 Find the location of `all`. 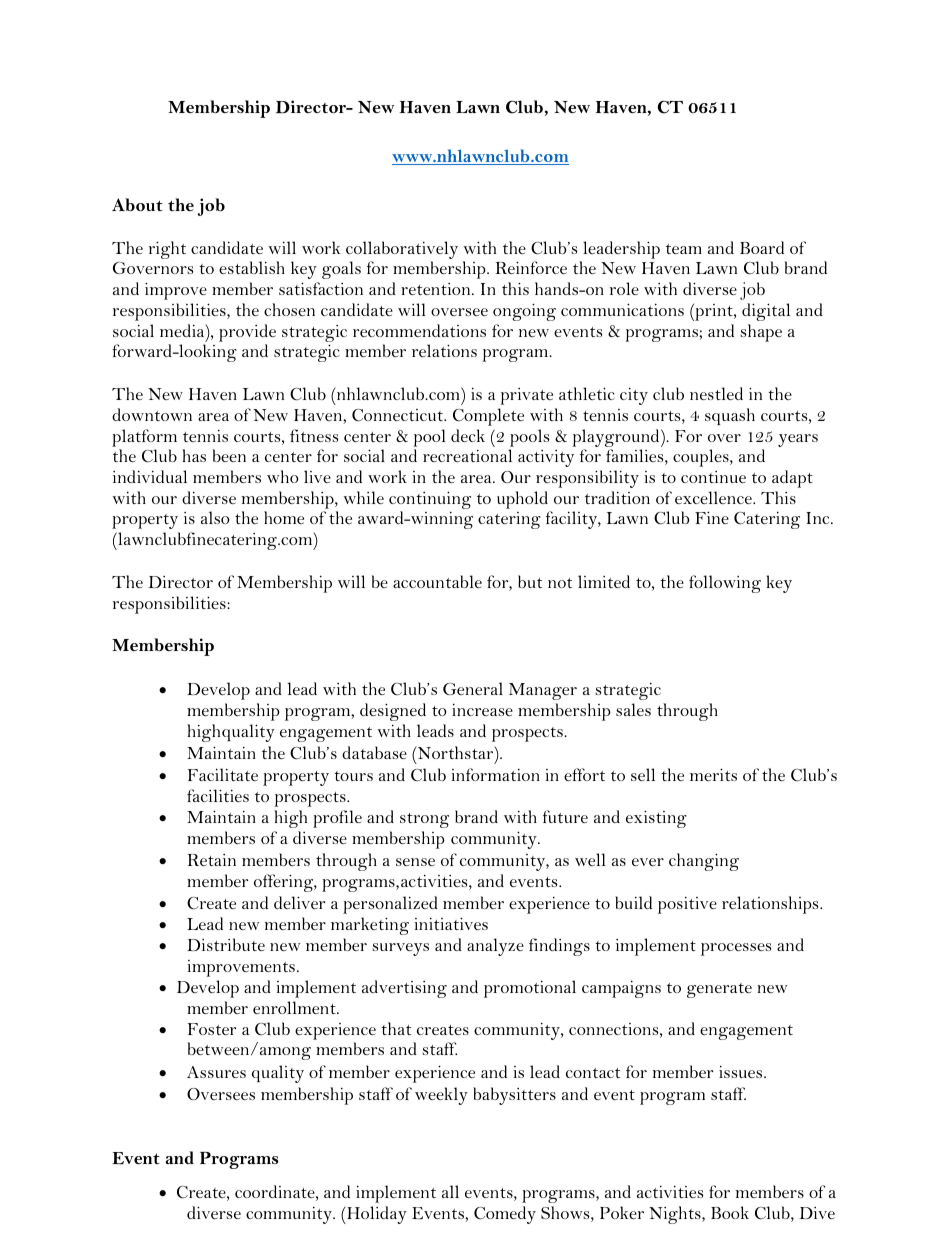

all is located at coordinates (450, 1191).
